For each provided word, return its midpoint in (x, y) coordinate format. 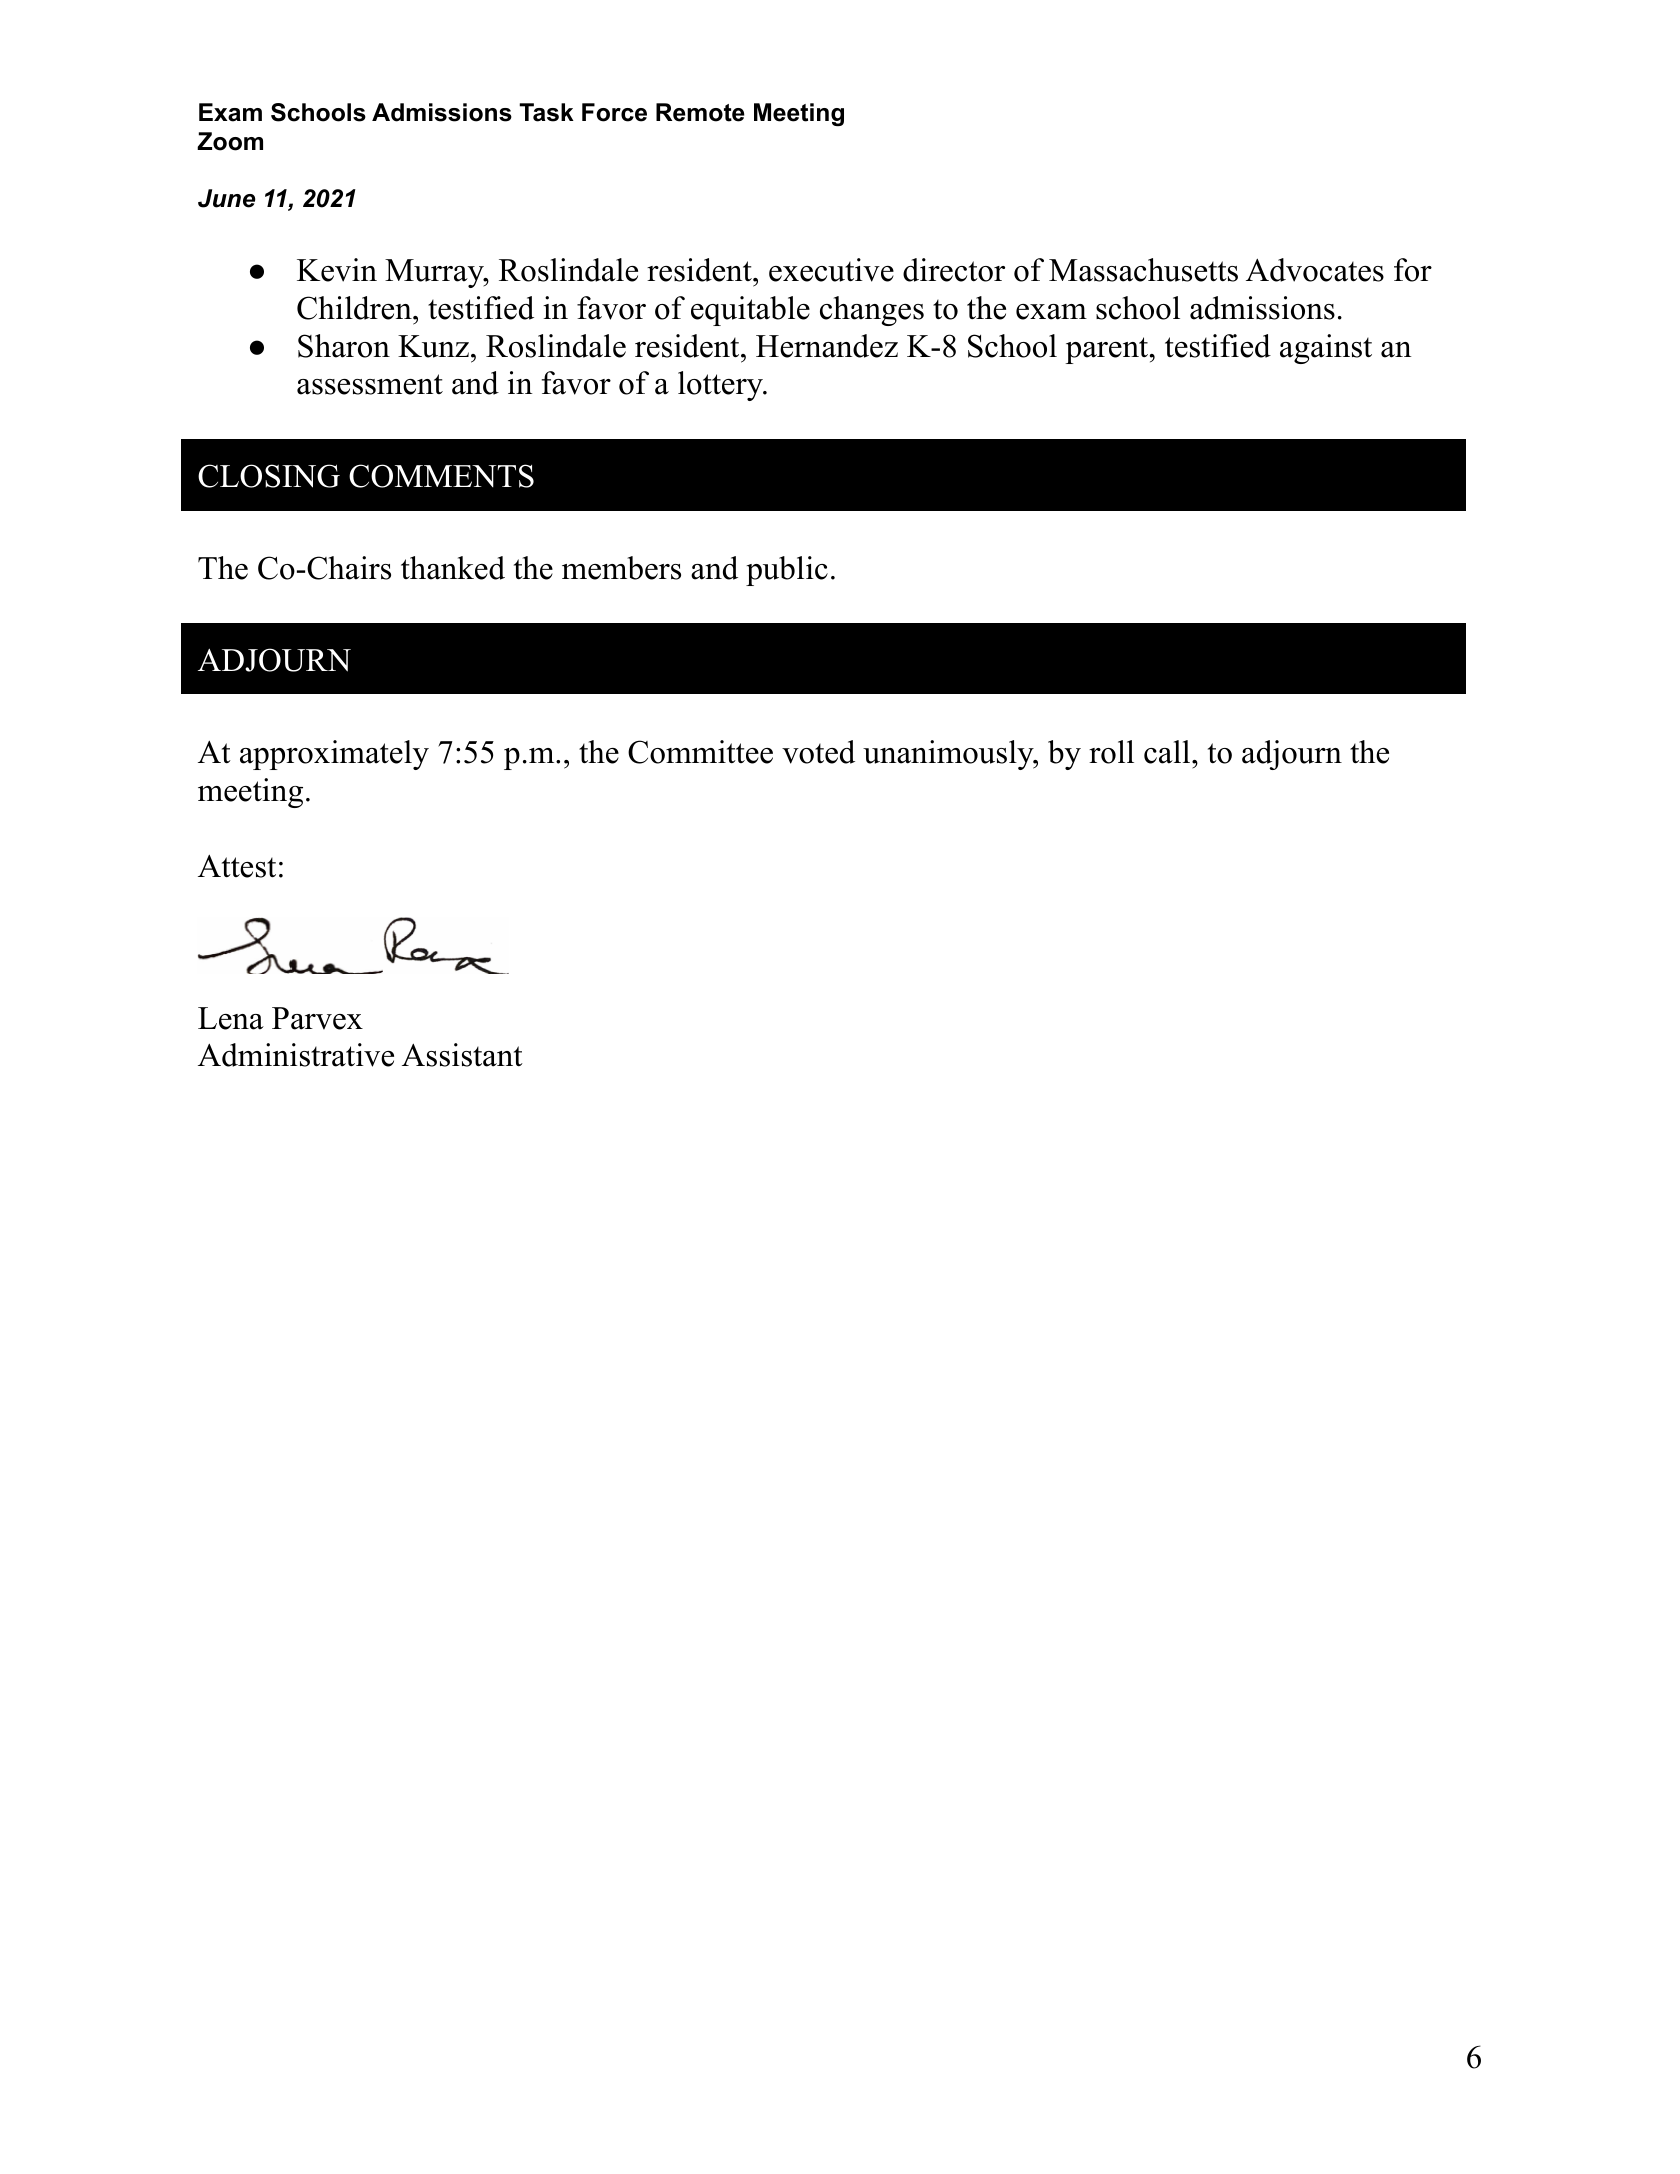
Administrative (296, 1055)
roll (1111, 752)
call (1168, 752)
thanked (453, 568)
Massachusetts (1143, 270)
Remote (700, 112)
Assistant (462, 1055)
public (787, 571)
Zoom (230, 141)
